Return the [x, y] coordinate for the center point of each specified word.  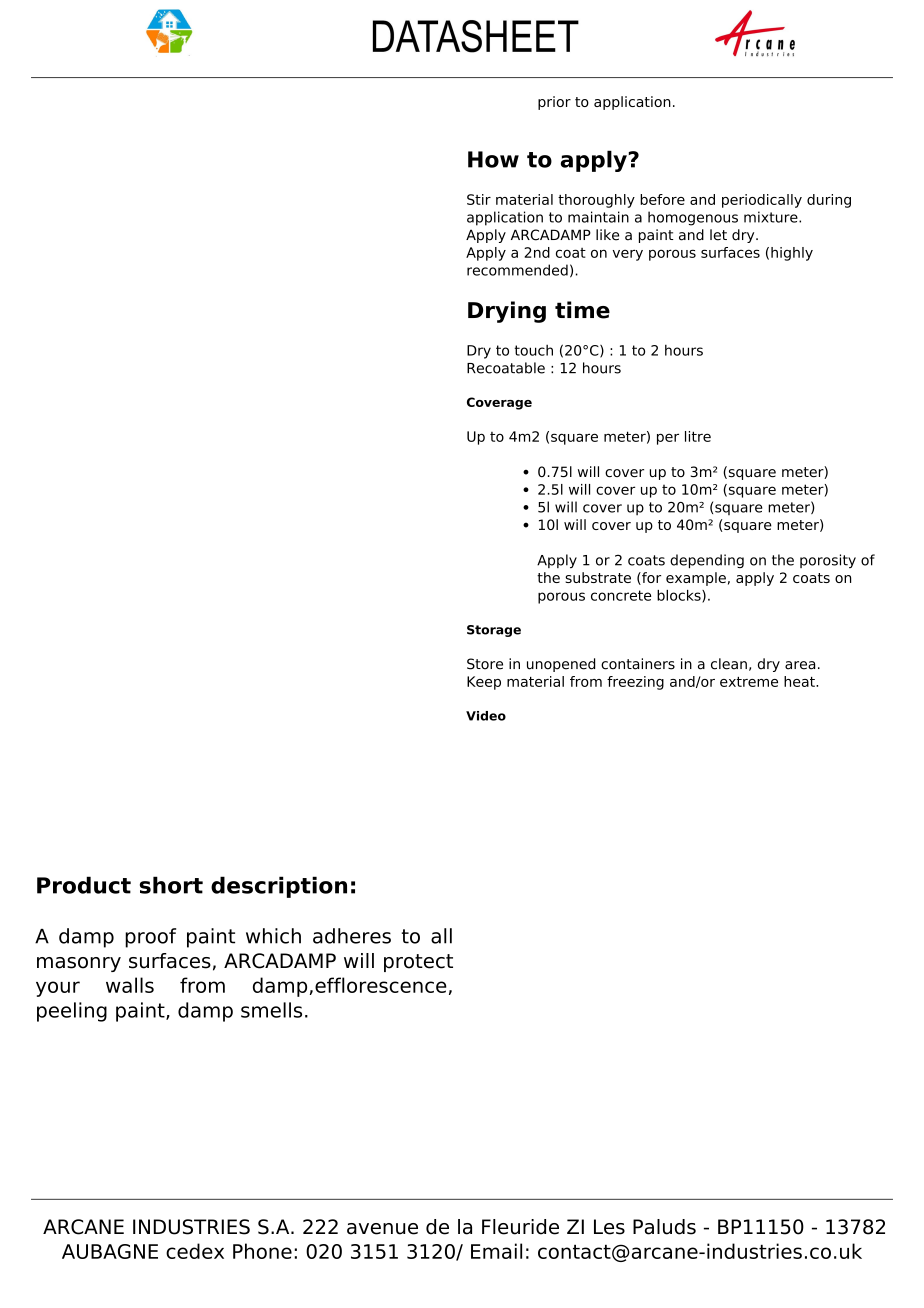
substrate [598, 577]
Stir [479, 199]
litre [698, 436]
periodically [762, 201]
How [493, 159]
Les [609, 1227]
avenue [382, 1229]
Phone [262, 1251]
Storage [494, 631]
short [171, 885]
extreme [749, 682]
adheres [352, 936]
